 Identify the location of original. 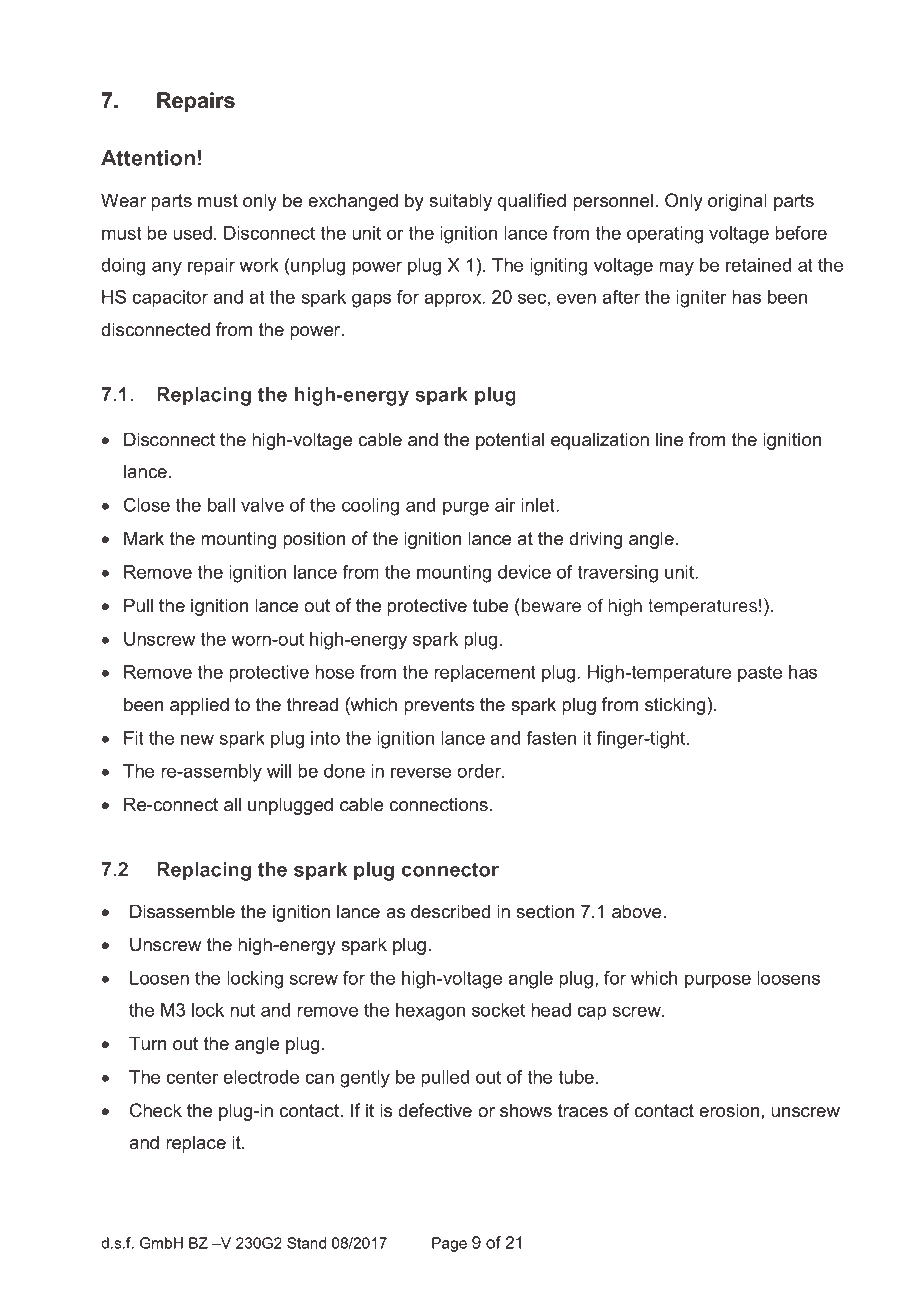
(737, 202).
